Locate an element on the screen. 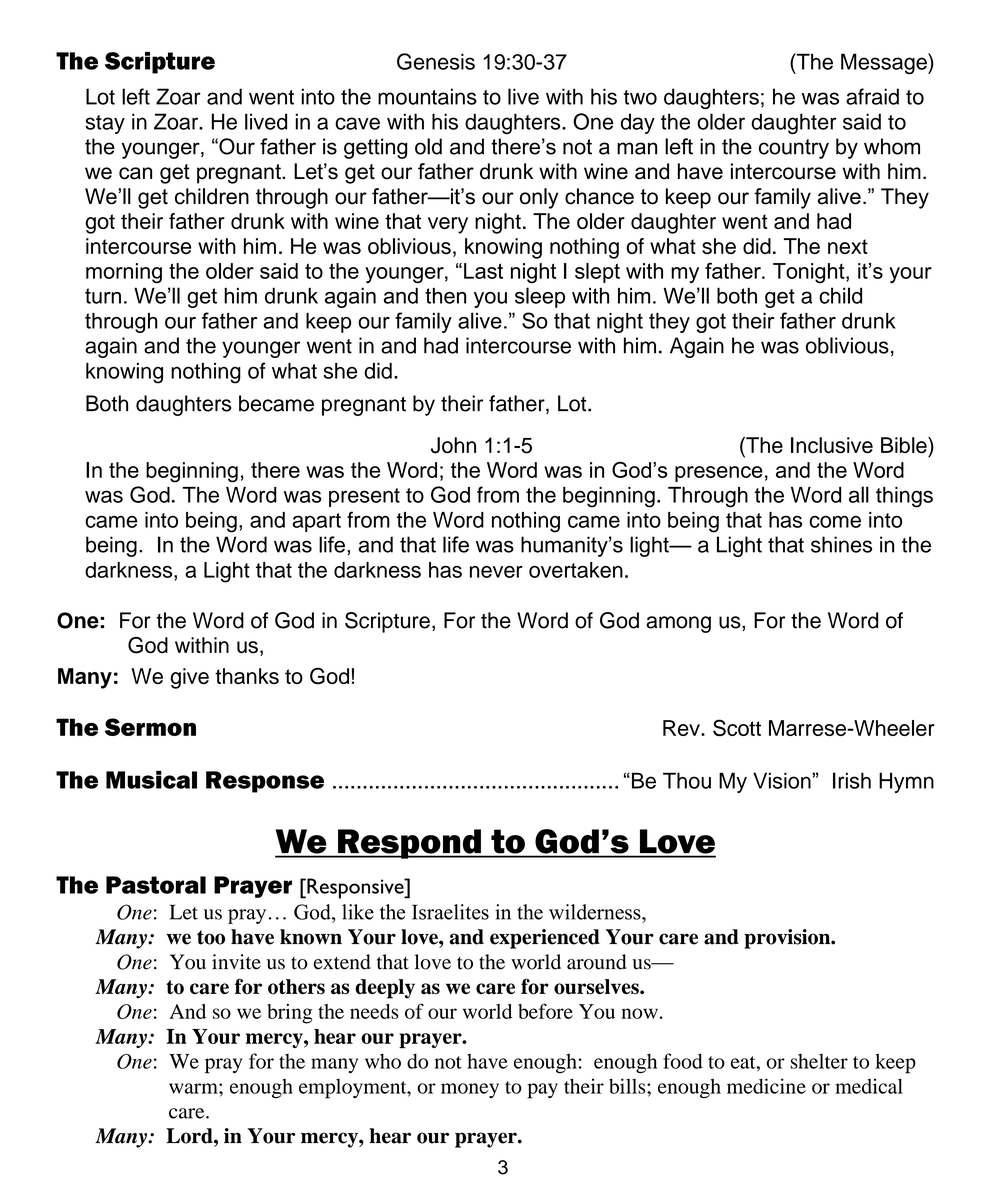 The height and width of the screenshot is (1204, 991). mountains is located at coordinates (427, 96).
